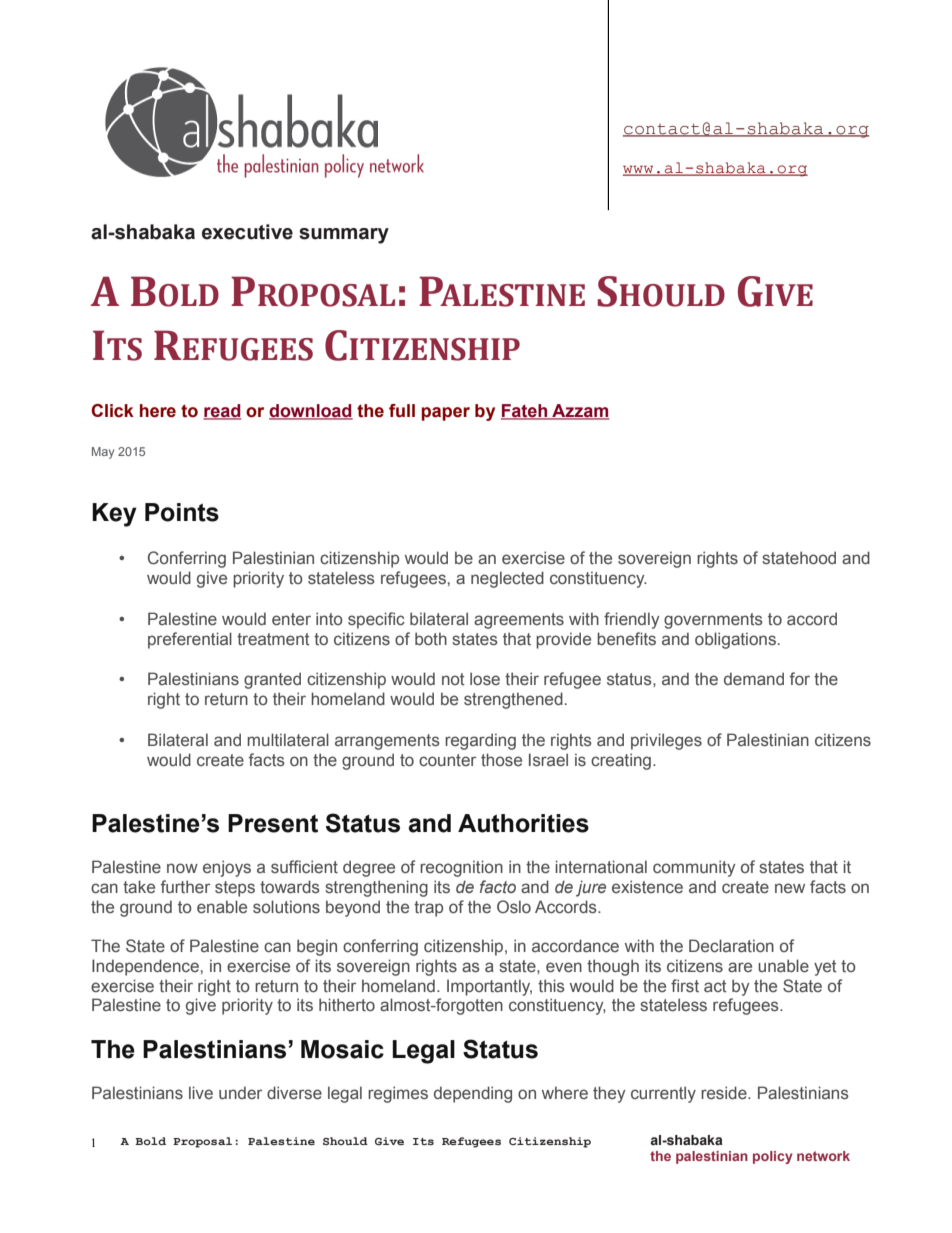 The image size is (952, 1233). What do you see at coordinates (344, 236) in the page?
I see `summary` at bounding box center [344, 236].
